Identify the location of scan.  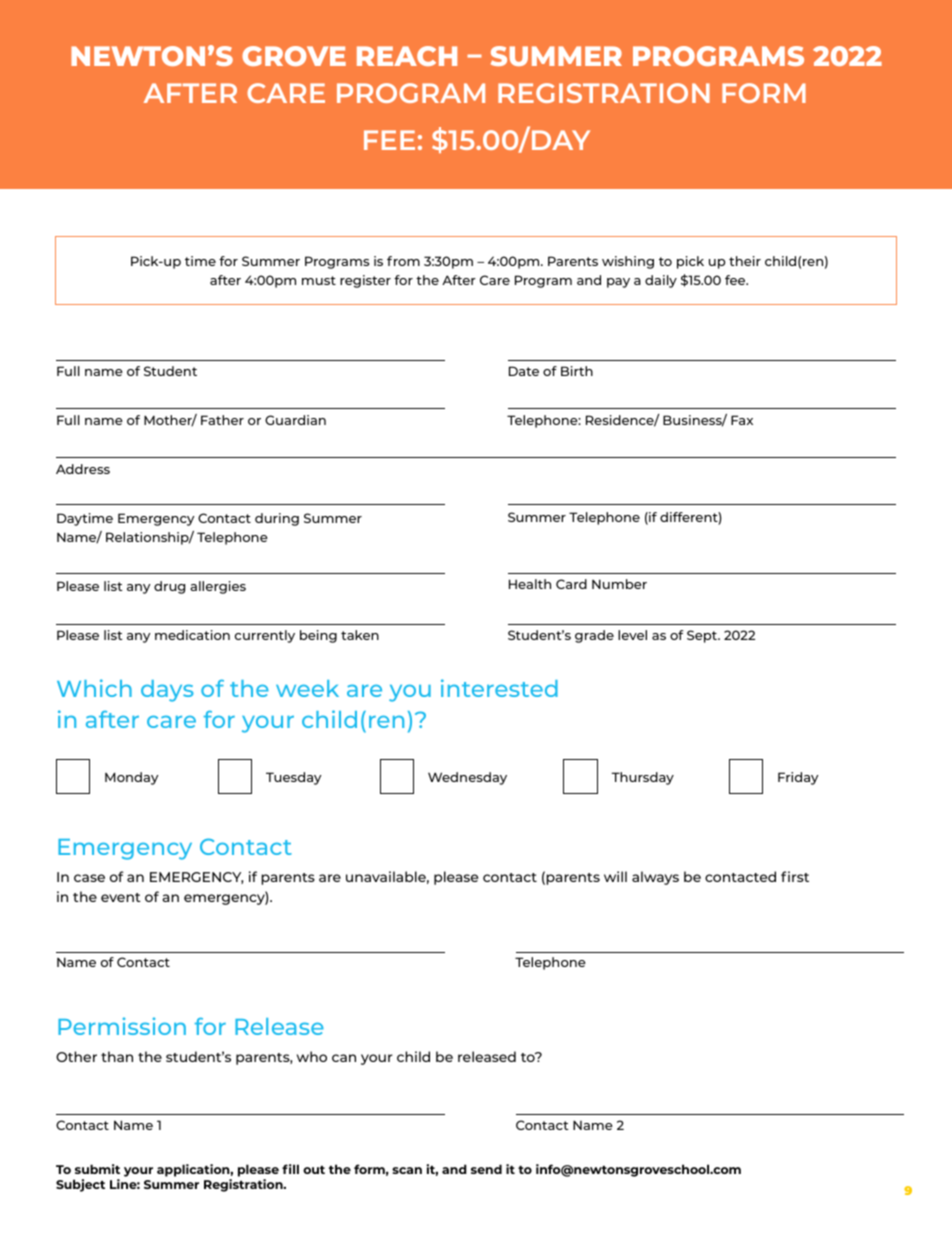
(407, 1170).
